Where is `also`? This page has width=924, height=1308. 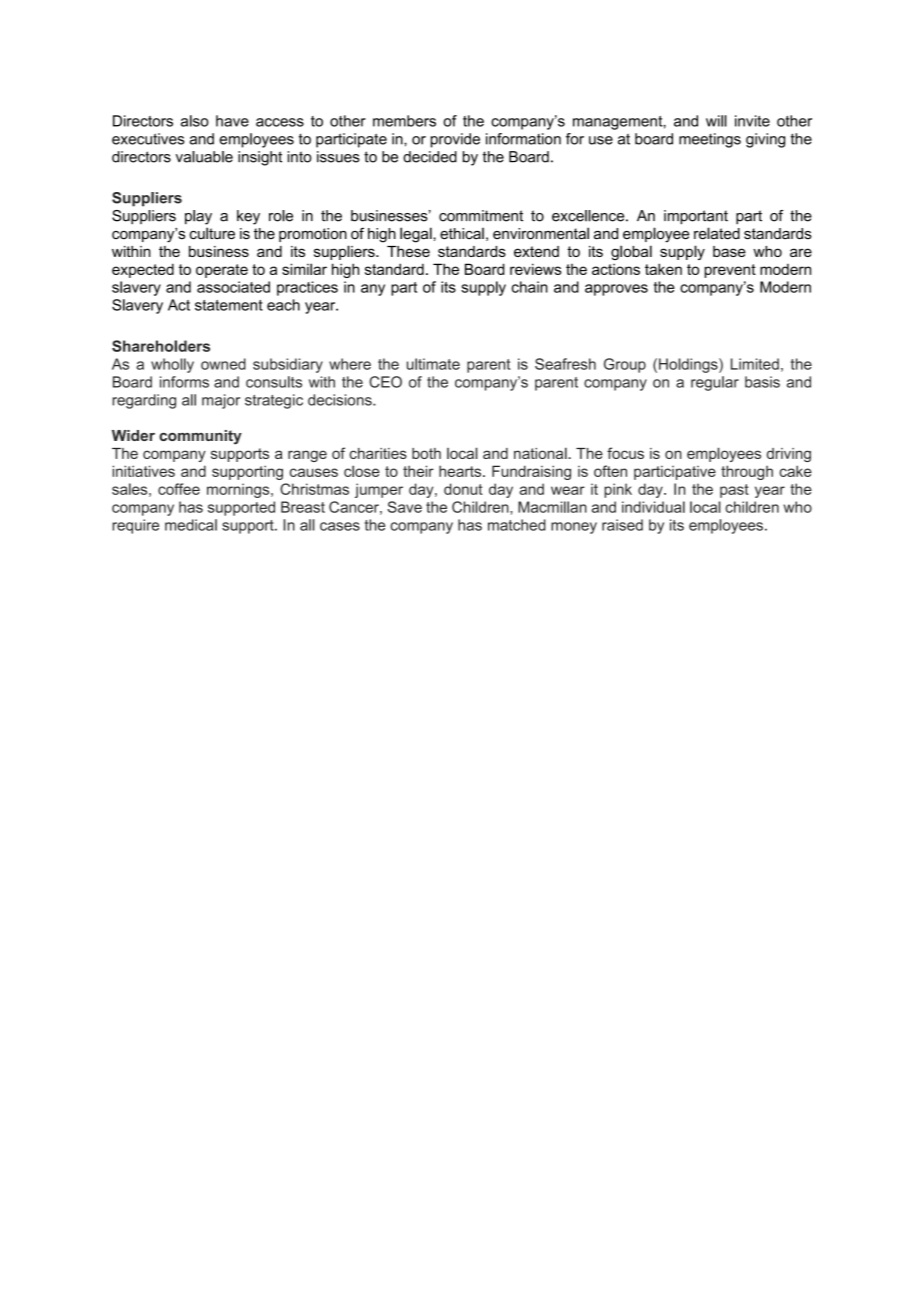
also is located at coordinates (195, 121).
